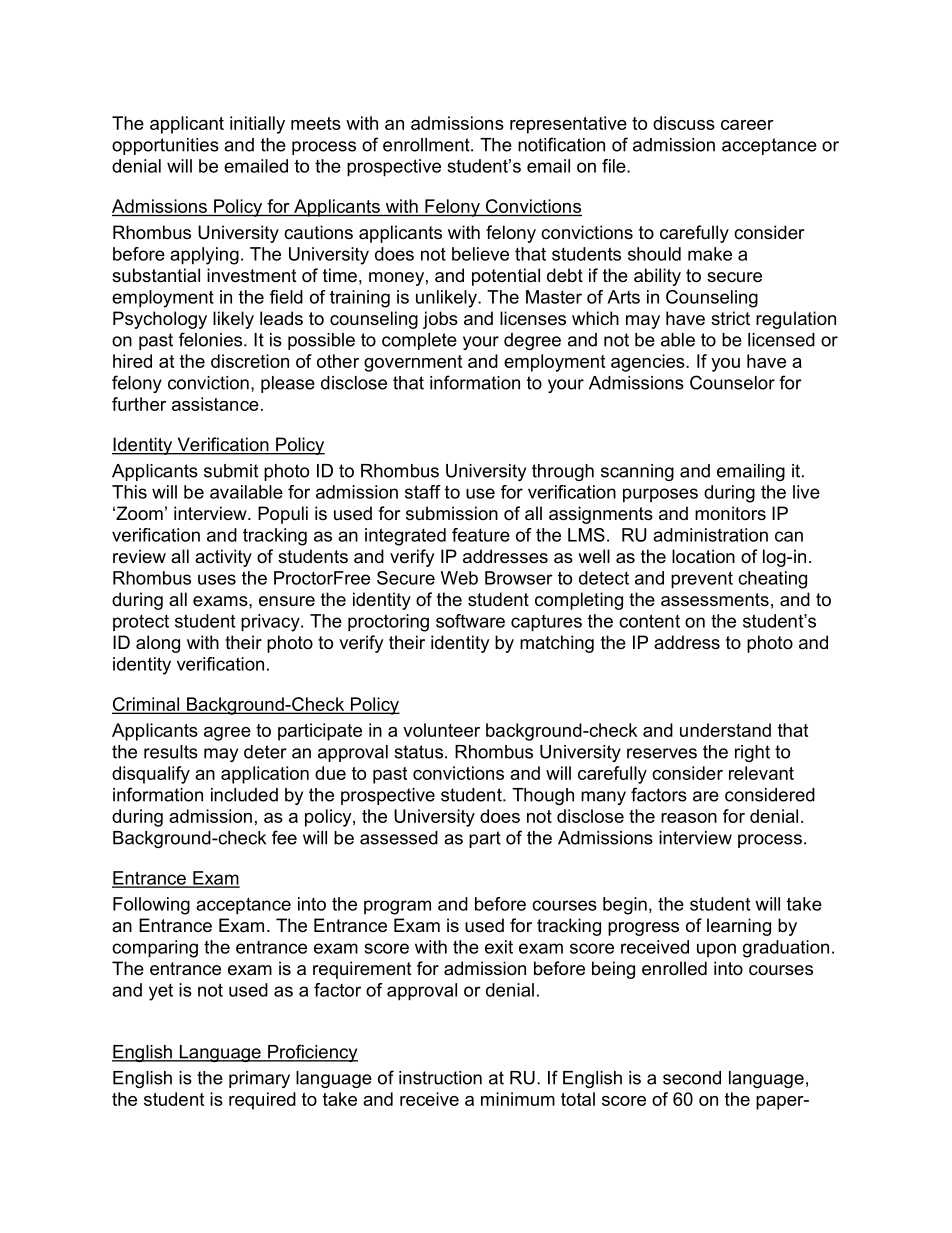  I want to click on assessments, so click(715, 600).
